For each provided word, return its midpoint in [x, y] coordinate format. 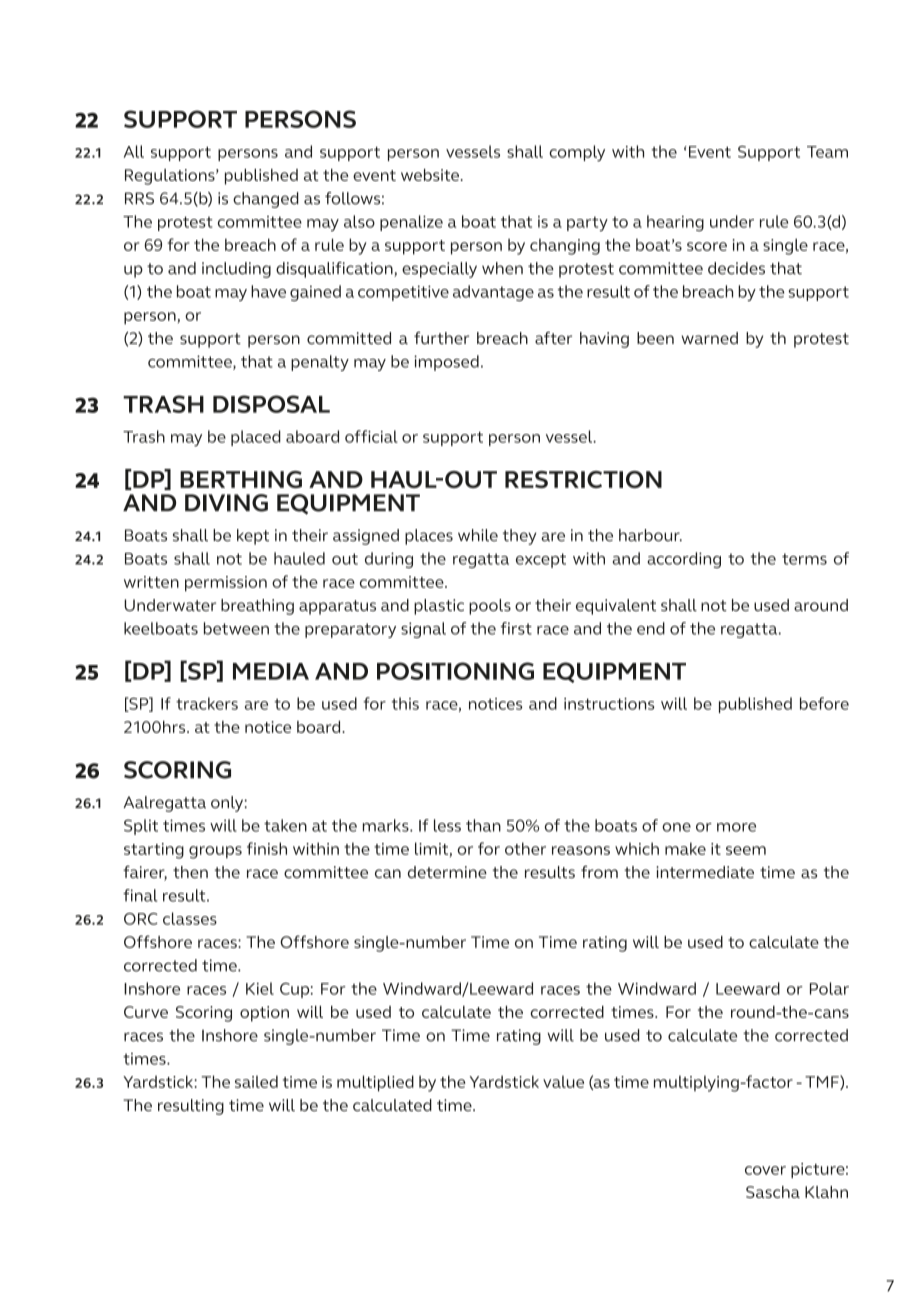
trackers [207, 703]
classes [190, 918]
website [430, 175]
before [824, 703]
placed [256, 438]
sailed [256, 1081]
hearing [675, 223]
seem [746, 850]
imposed [446, 363]
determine [447, 872]
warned [709, 338]
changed [266, 200]
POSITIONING [455, 671]
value [563, 1081]
